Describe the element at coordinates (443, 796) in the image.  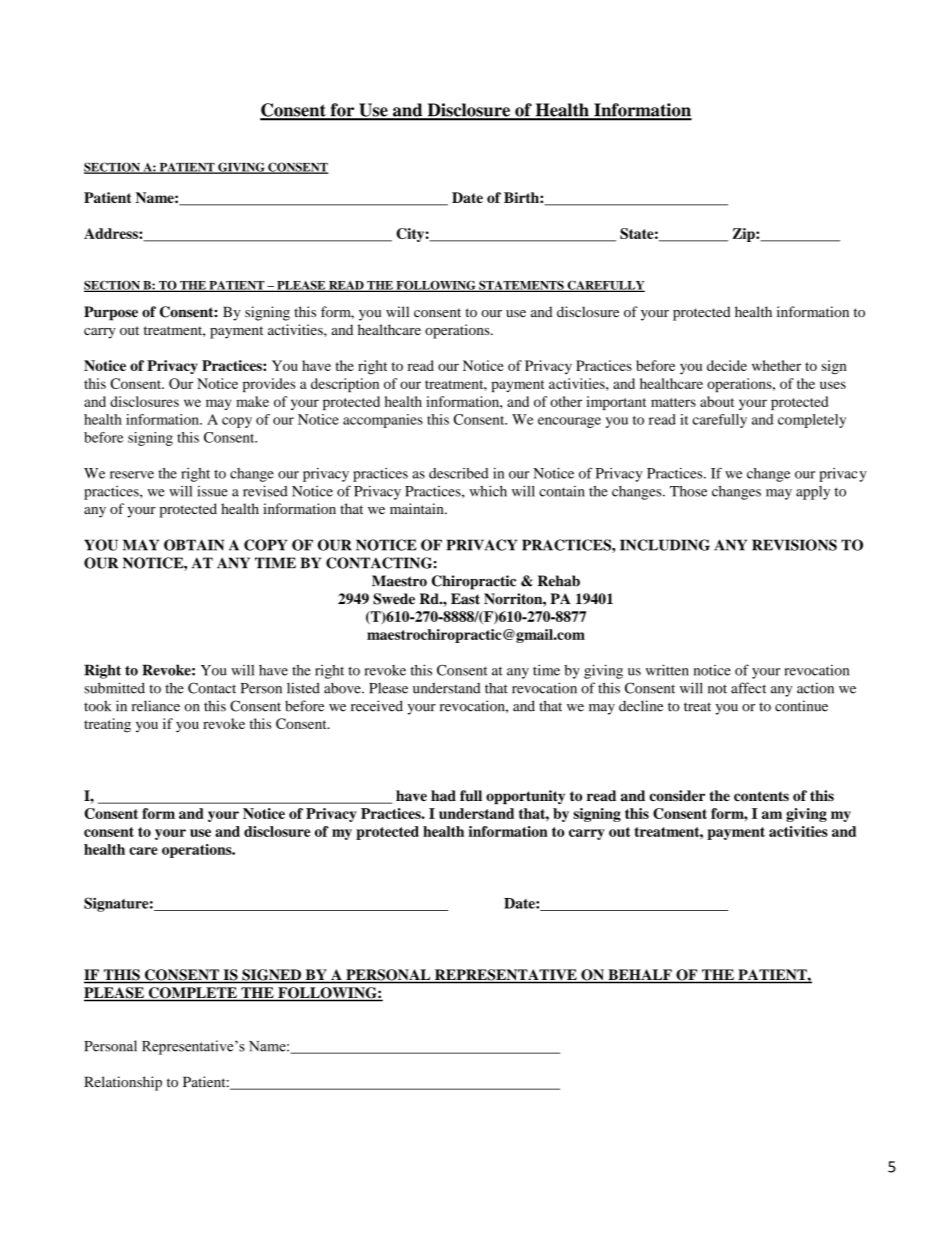
I see `had` at that location.
